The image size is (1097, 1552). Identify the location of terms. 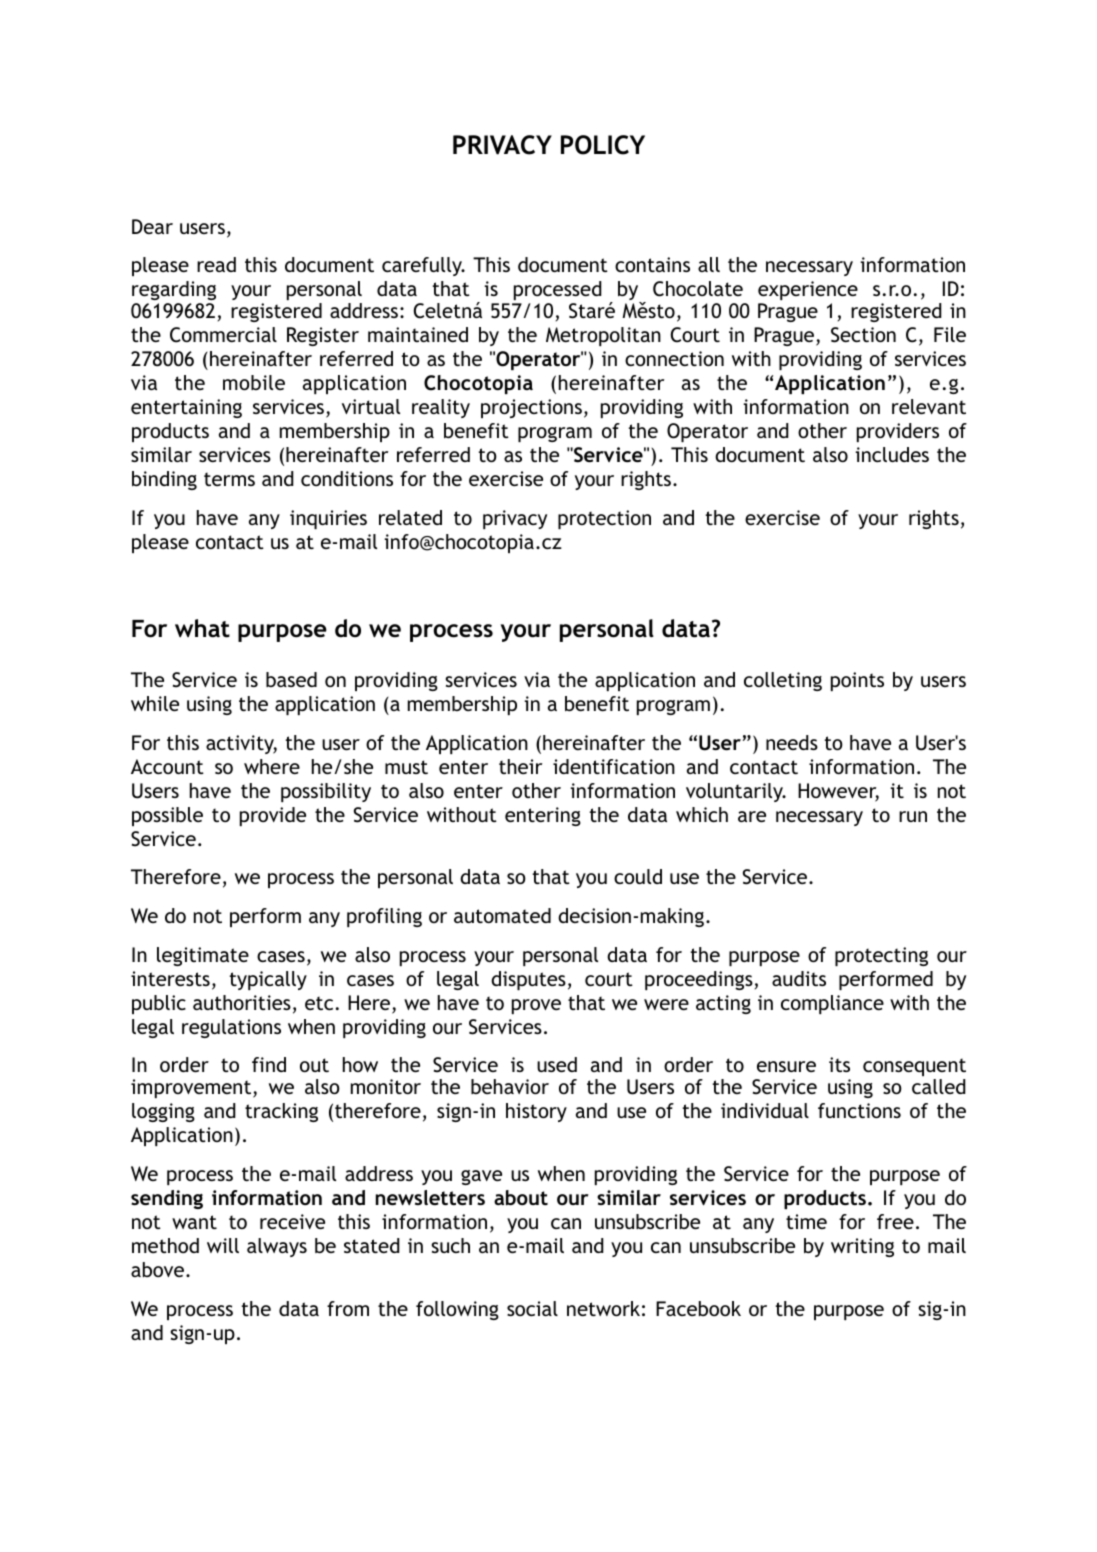
(229, 479).
